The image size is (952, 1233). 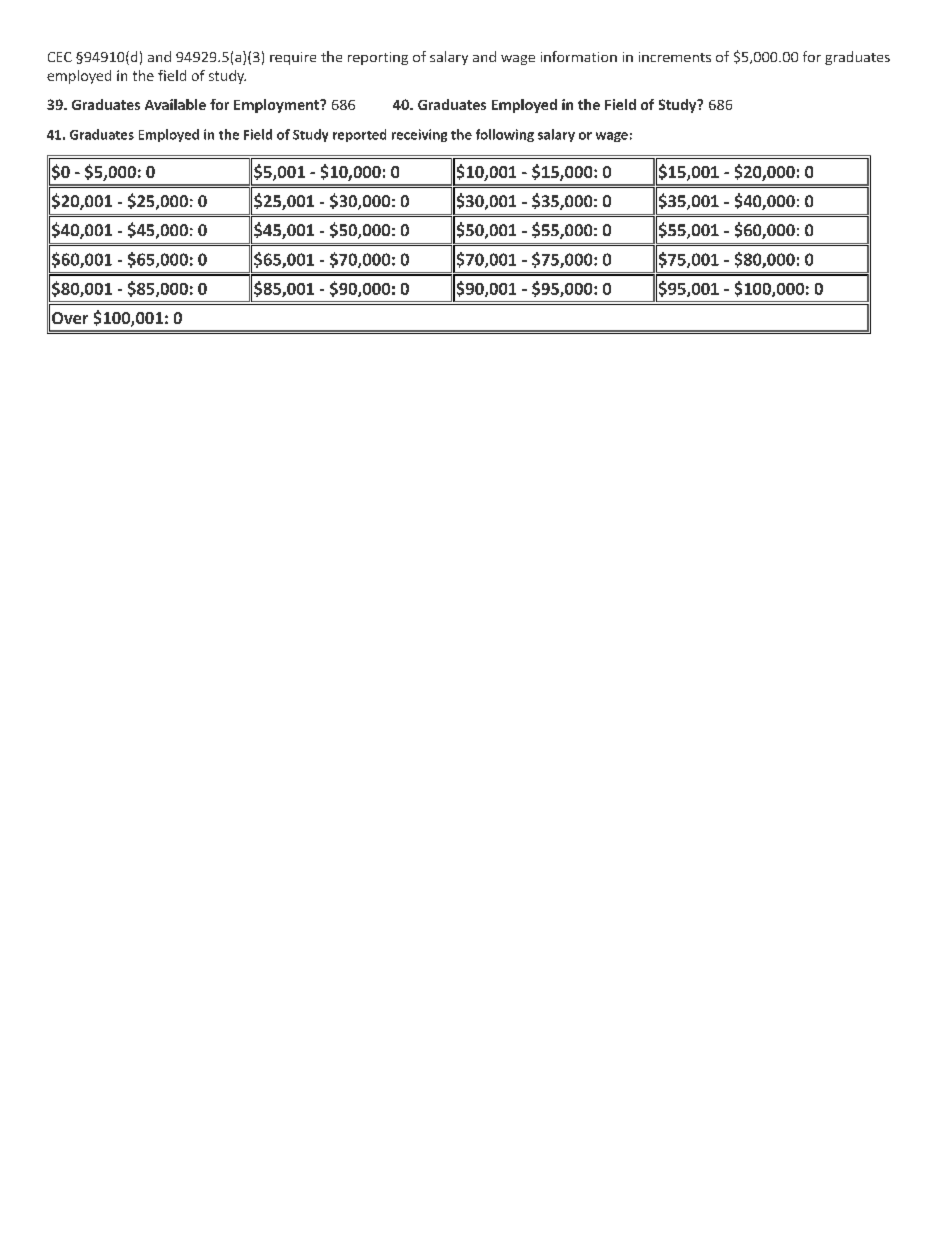 I want to click on following, so click(x=505, y=135).
